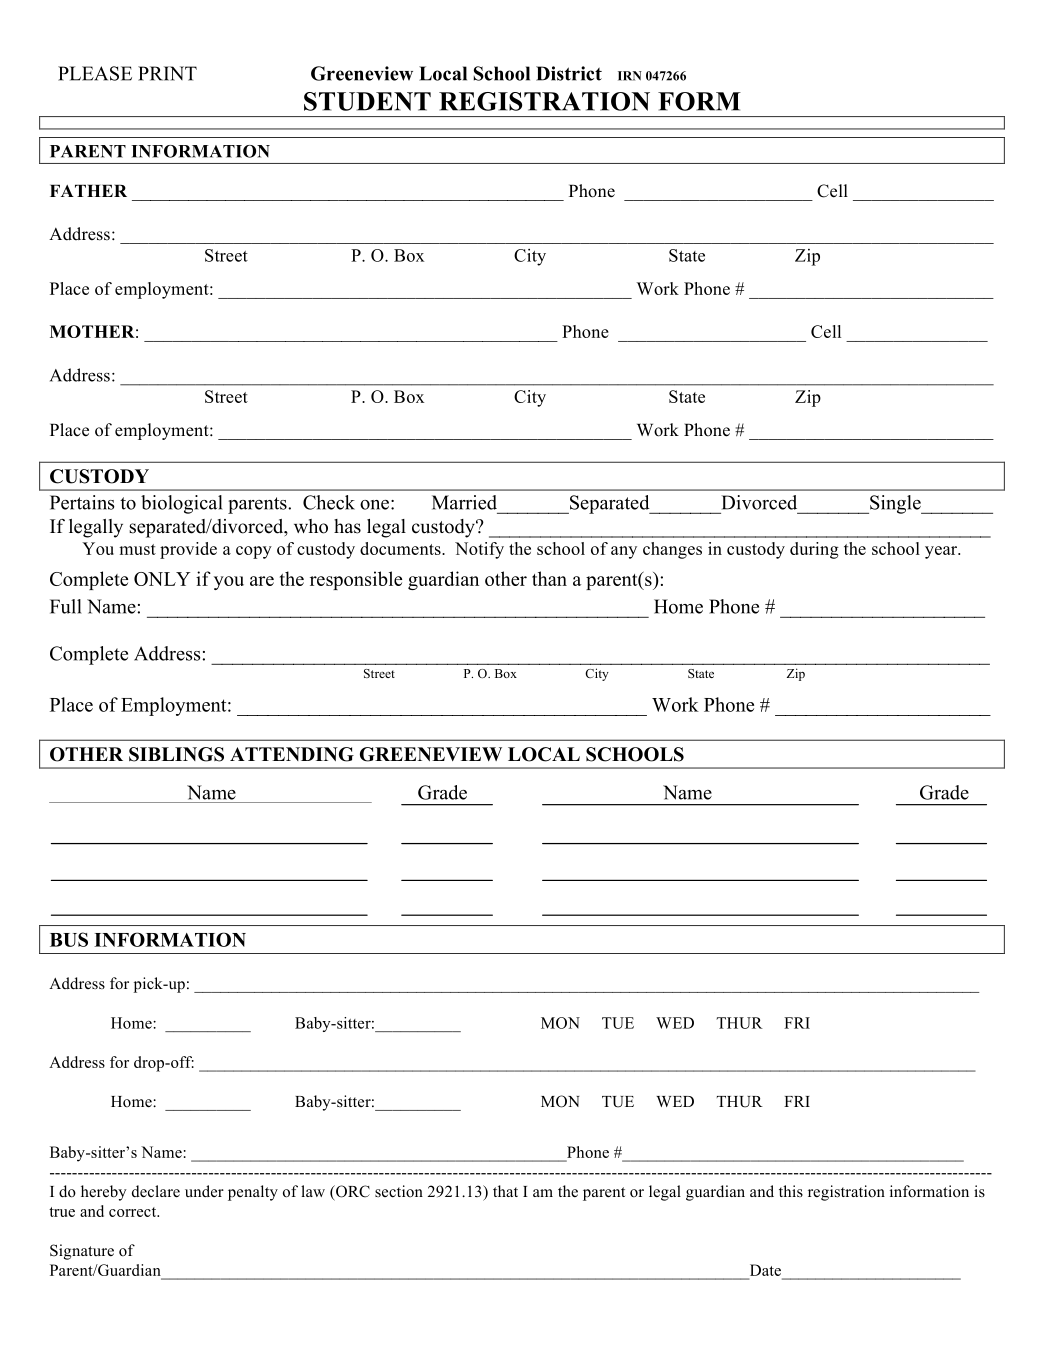 Image resolution: width=1044 pixels, height=1351 pixels. What do you see at coordinates (134, 1212) in the image?
I see `correct` at bounding box center [134, 1212].
